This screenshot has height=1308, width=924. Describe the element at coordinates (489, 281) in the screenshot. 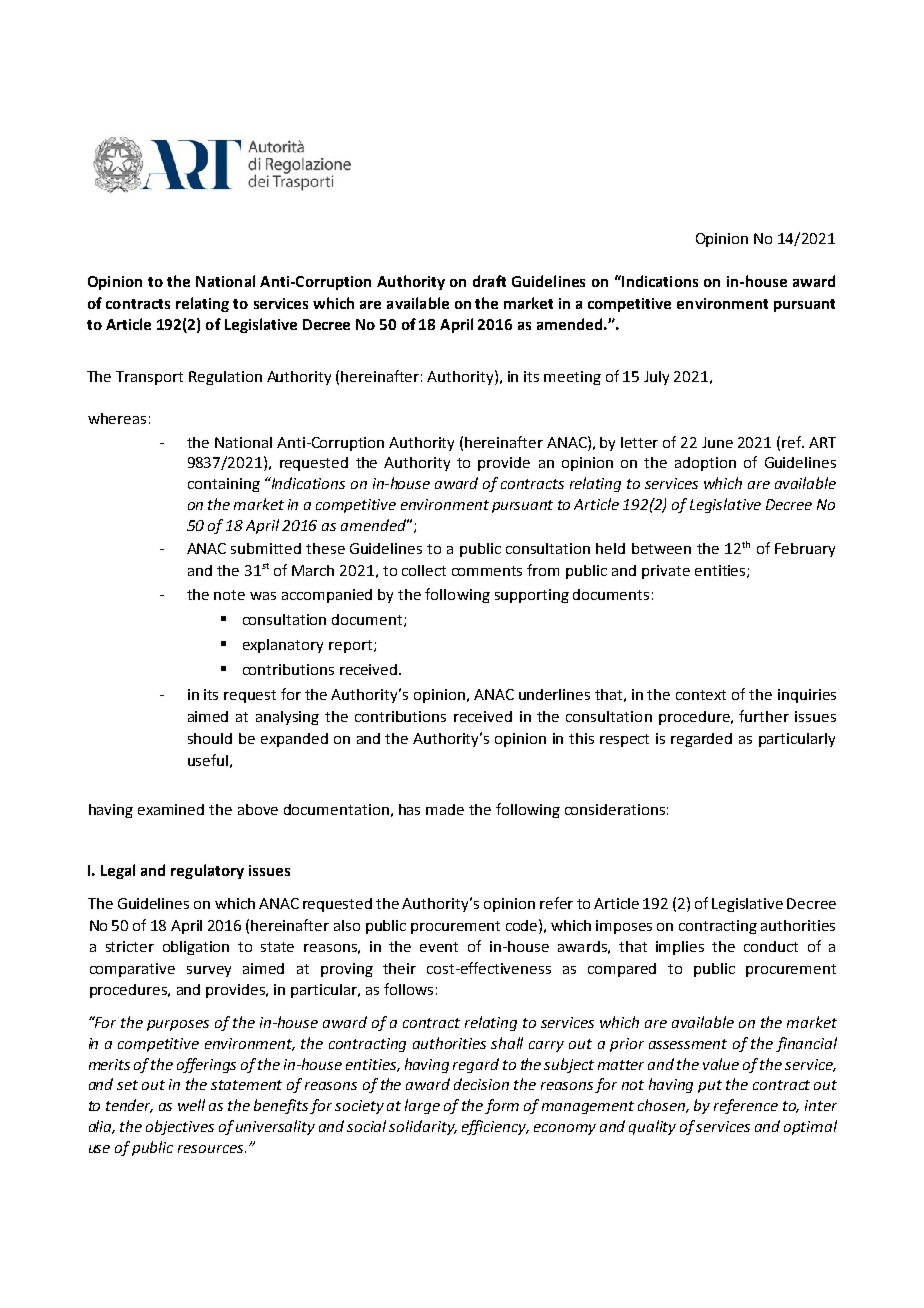

I see `draft` at that location.
